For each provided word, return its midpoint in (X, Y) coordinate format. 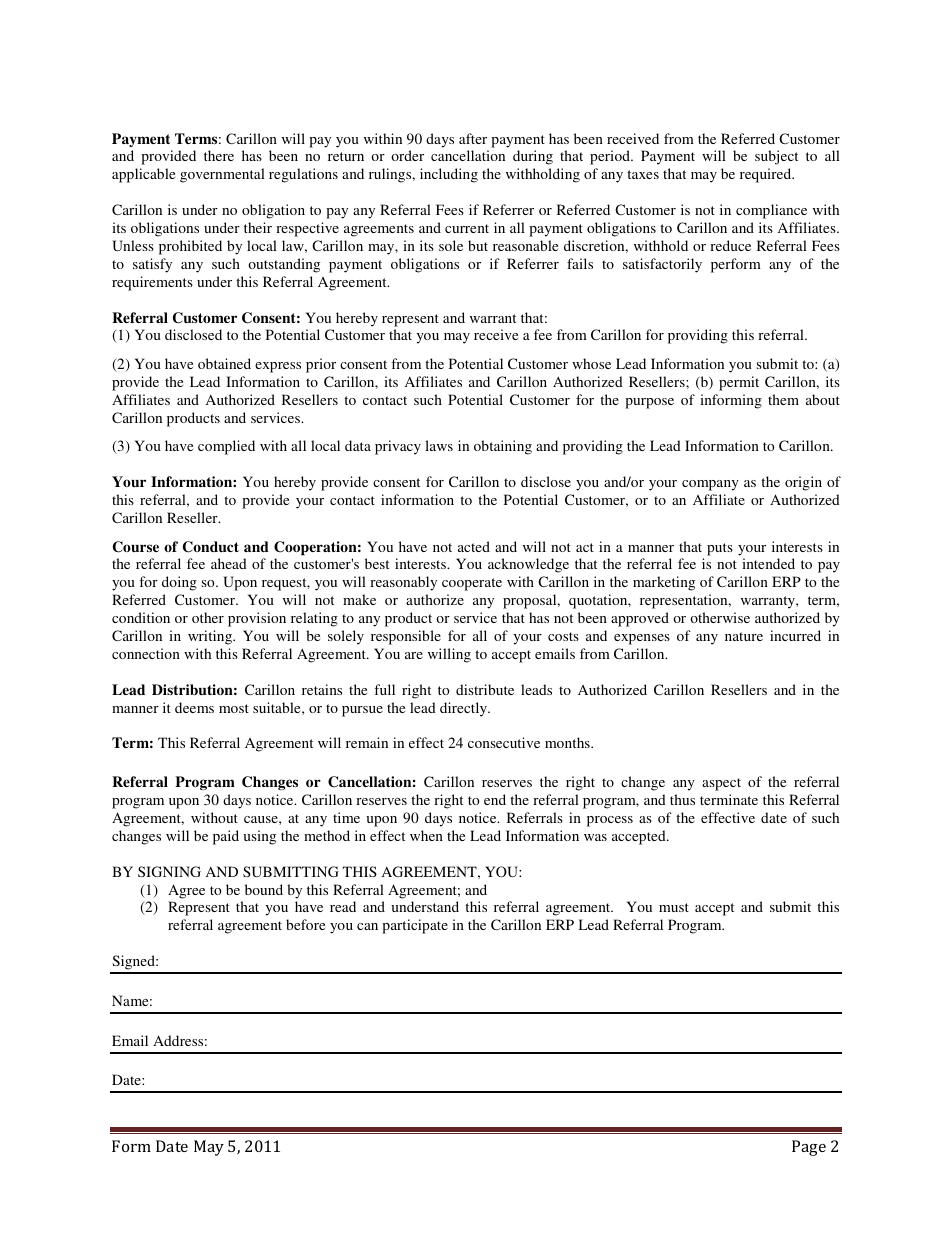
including (449, 175)
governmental (222, 175)
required (767, 175)
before (305, 924)
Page (809, 1148)
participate (415, 926)
